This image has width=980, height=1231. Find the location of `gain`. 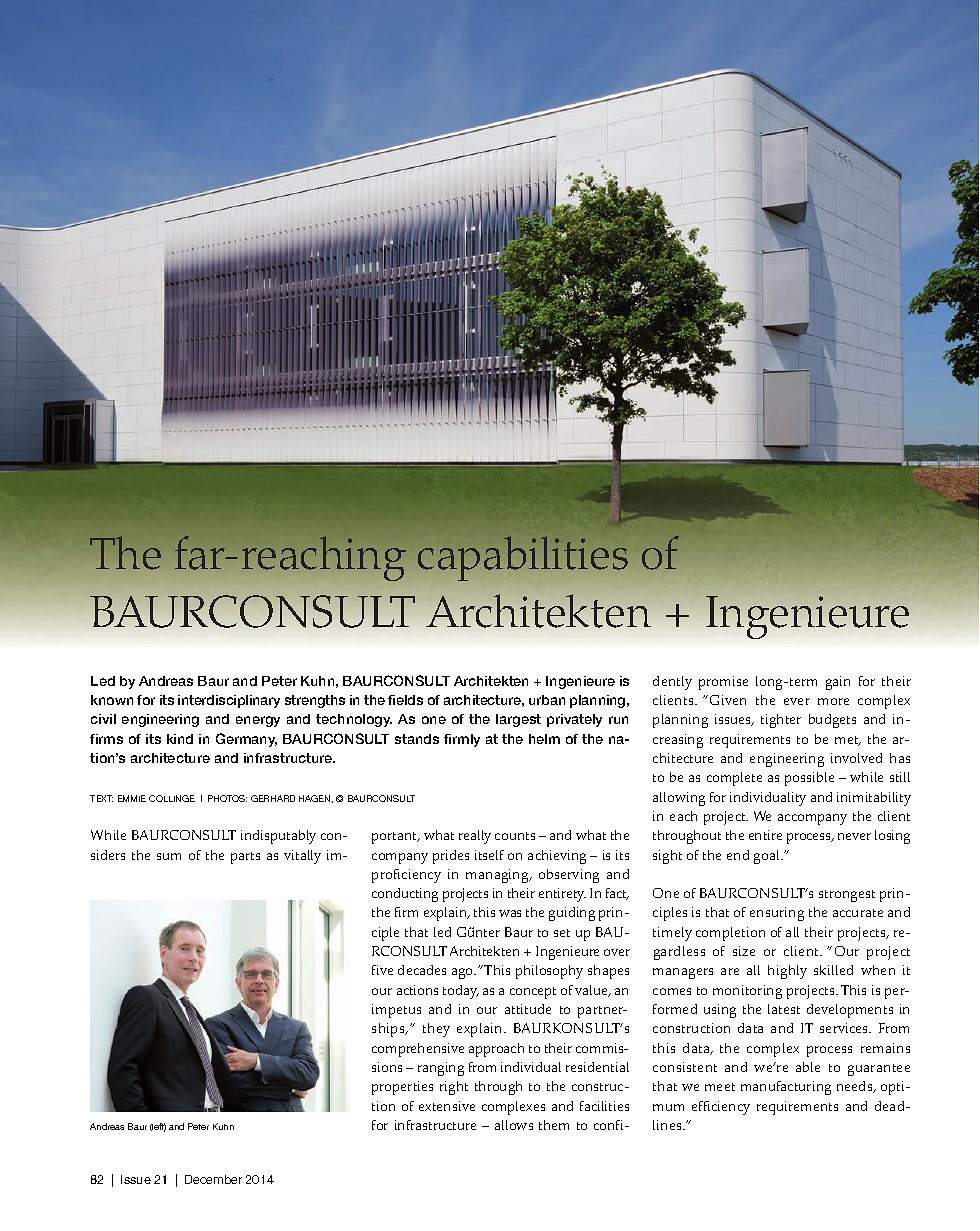

gain is located at coordinates (838, 683).
